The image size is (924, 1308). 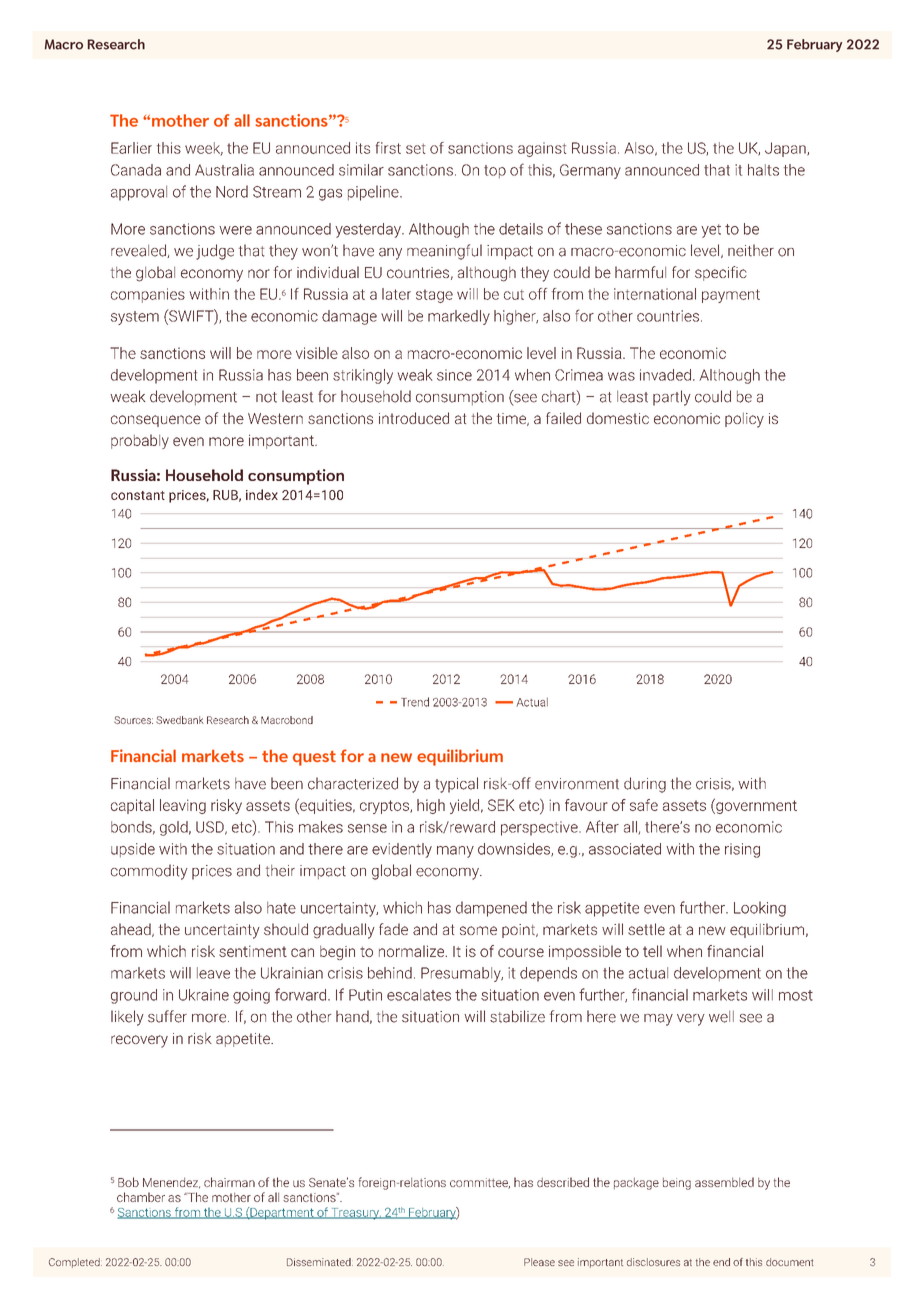 What do you see at coordinates (645, 785) in the screenshot?
I see `during` at bounding box center [645, 785].
